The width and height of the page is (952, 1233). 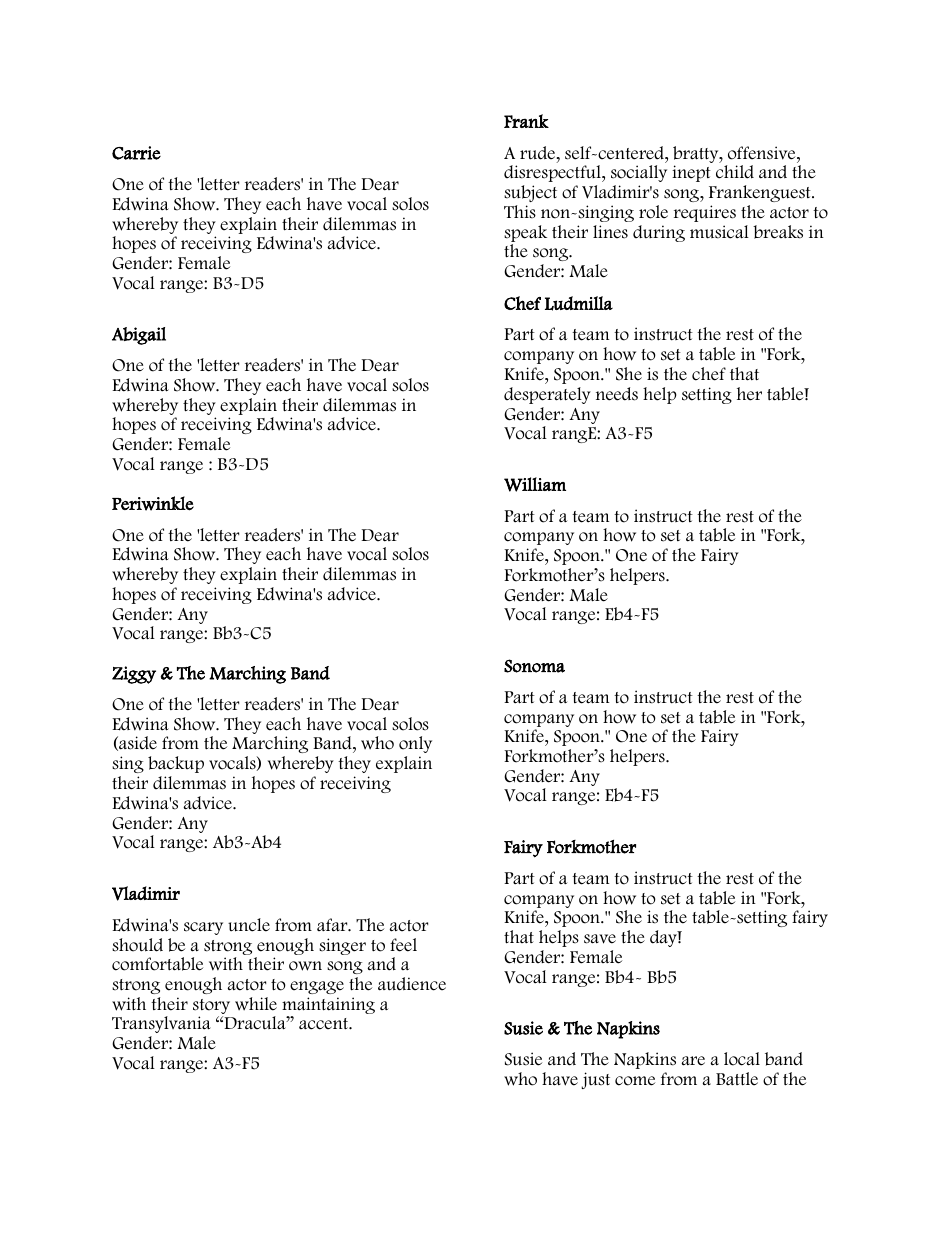 I want to click on subject, so click(x=530, y=193).
